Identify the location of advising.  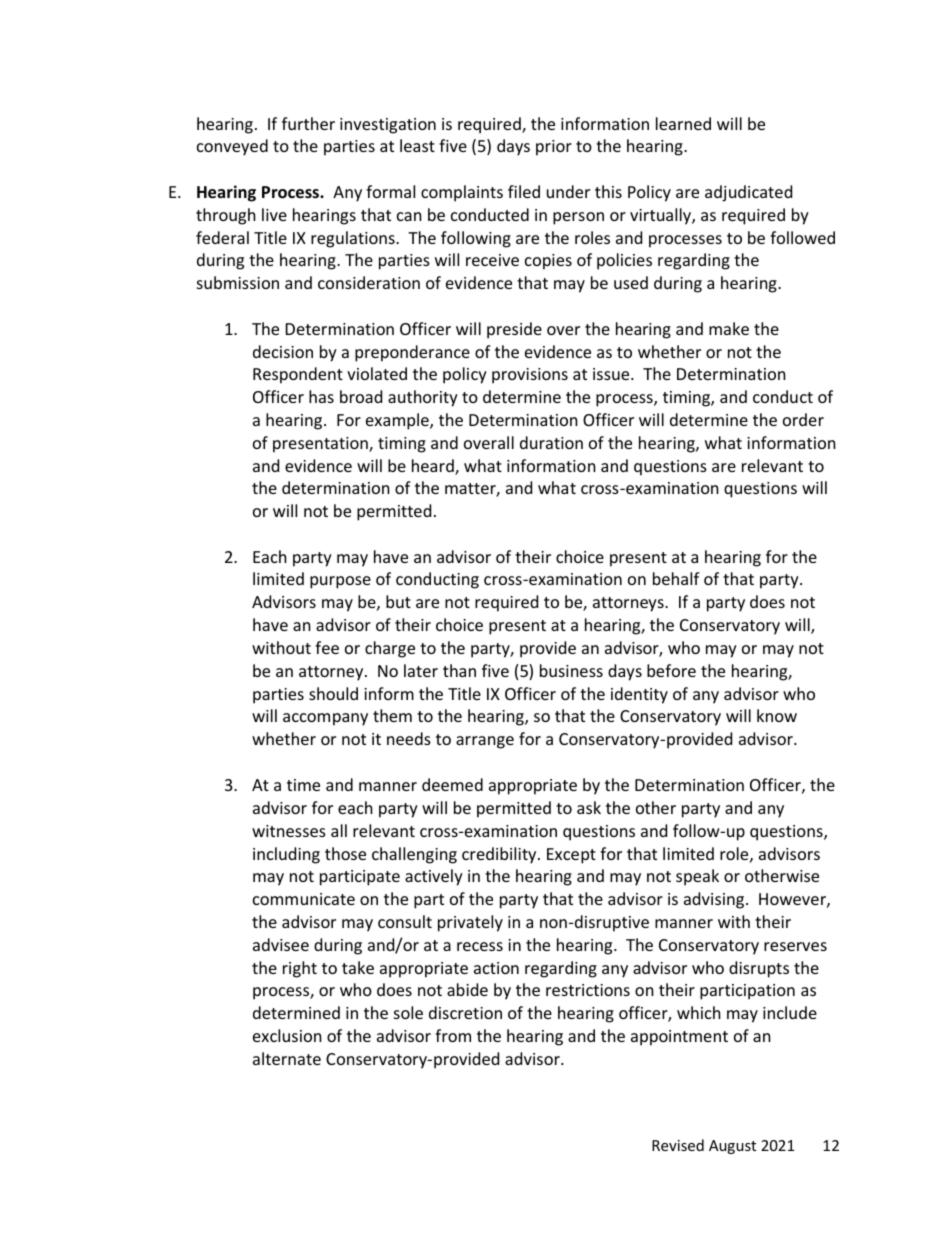
(715, 900).
